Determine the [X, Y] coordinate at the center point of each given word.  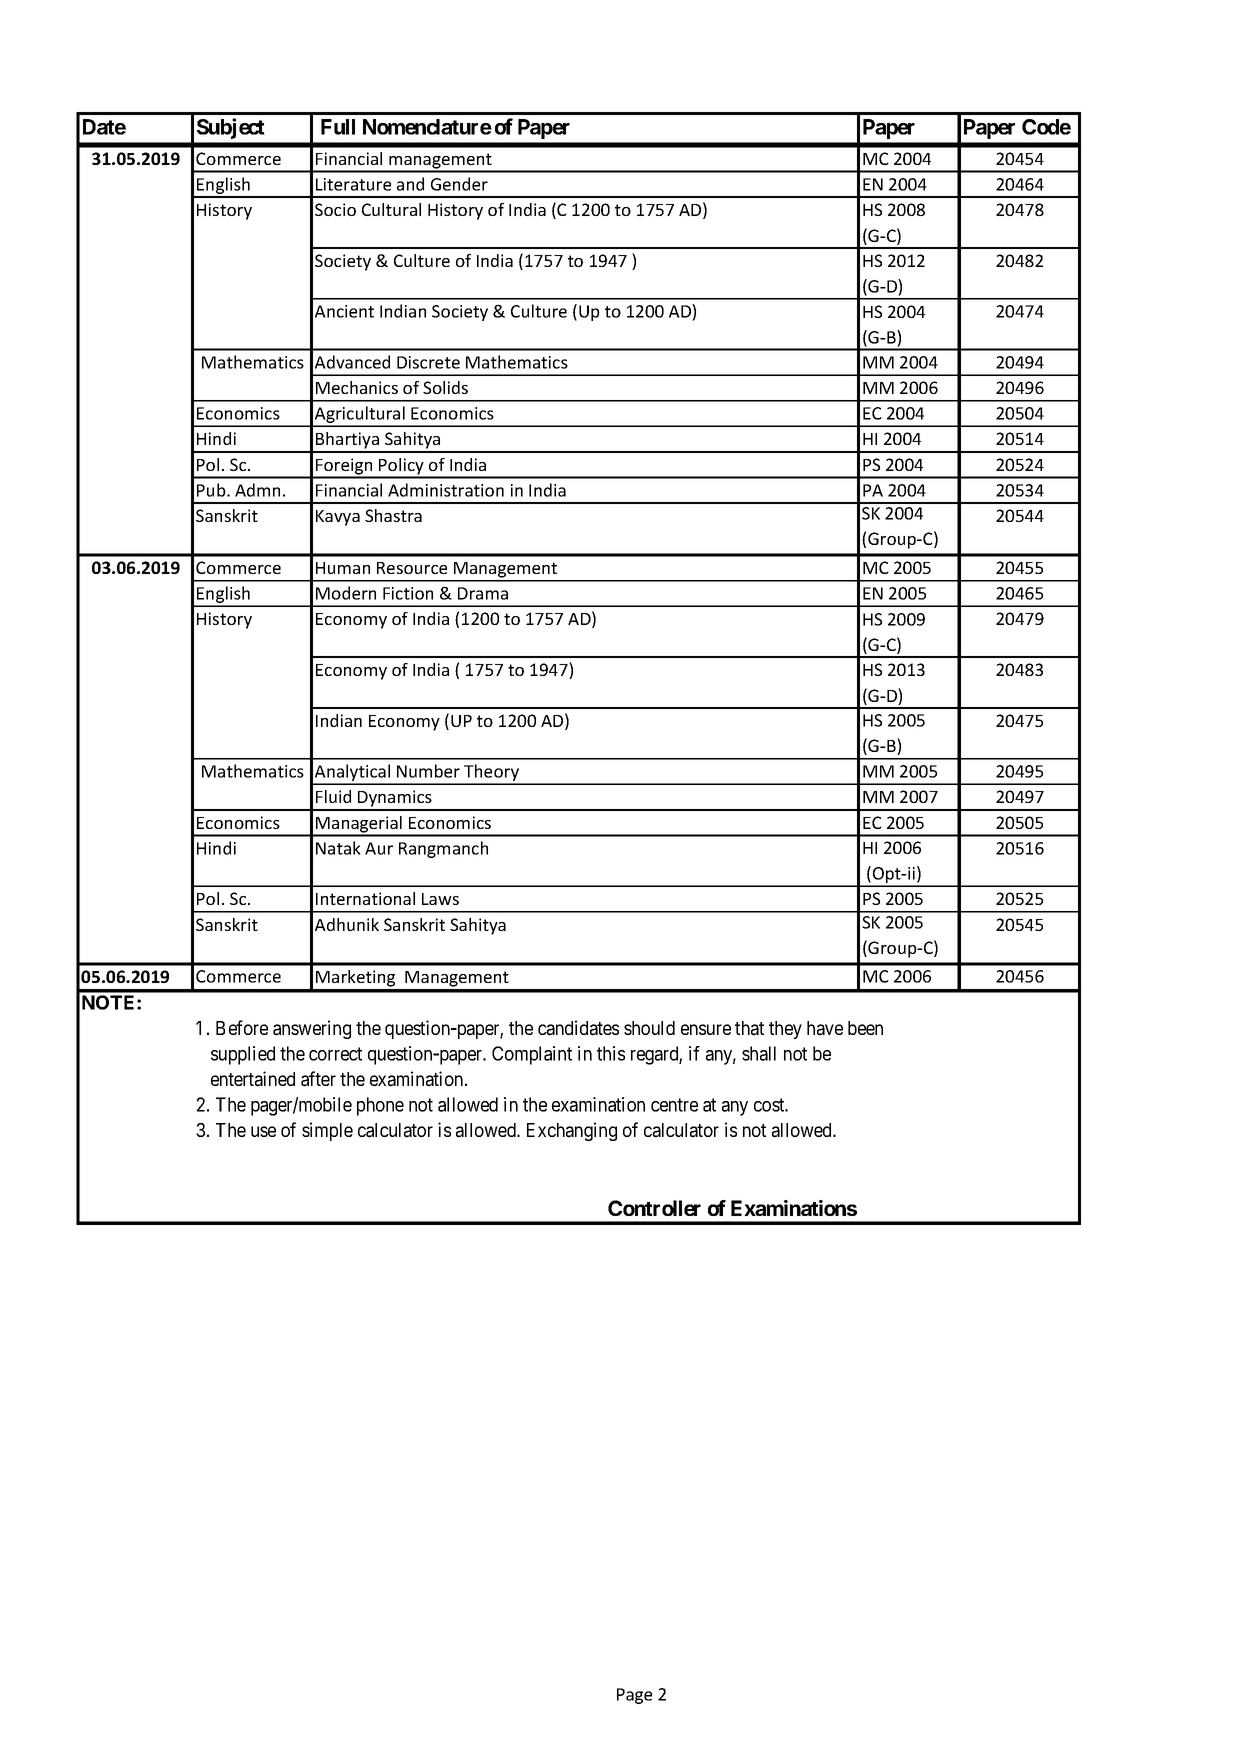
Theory [491, 774]
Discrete [428, 362]
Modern [346, 593]
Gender [459, 184]
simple [327, 1131]
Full [338, 127]
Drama [483, 593]
